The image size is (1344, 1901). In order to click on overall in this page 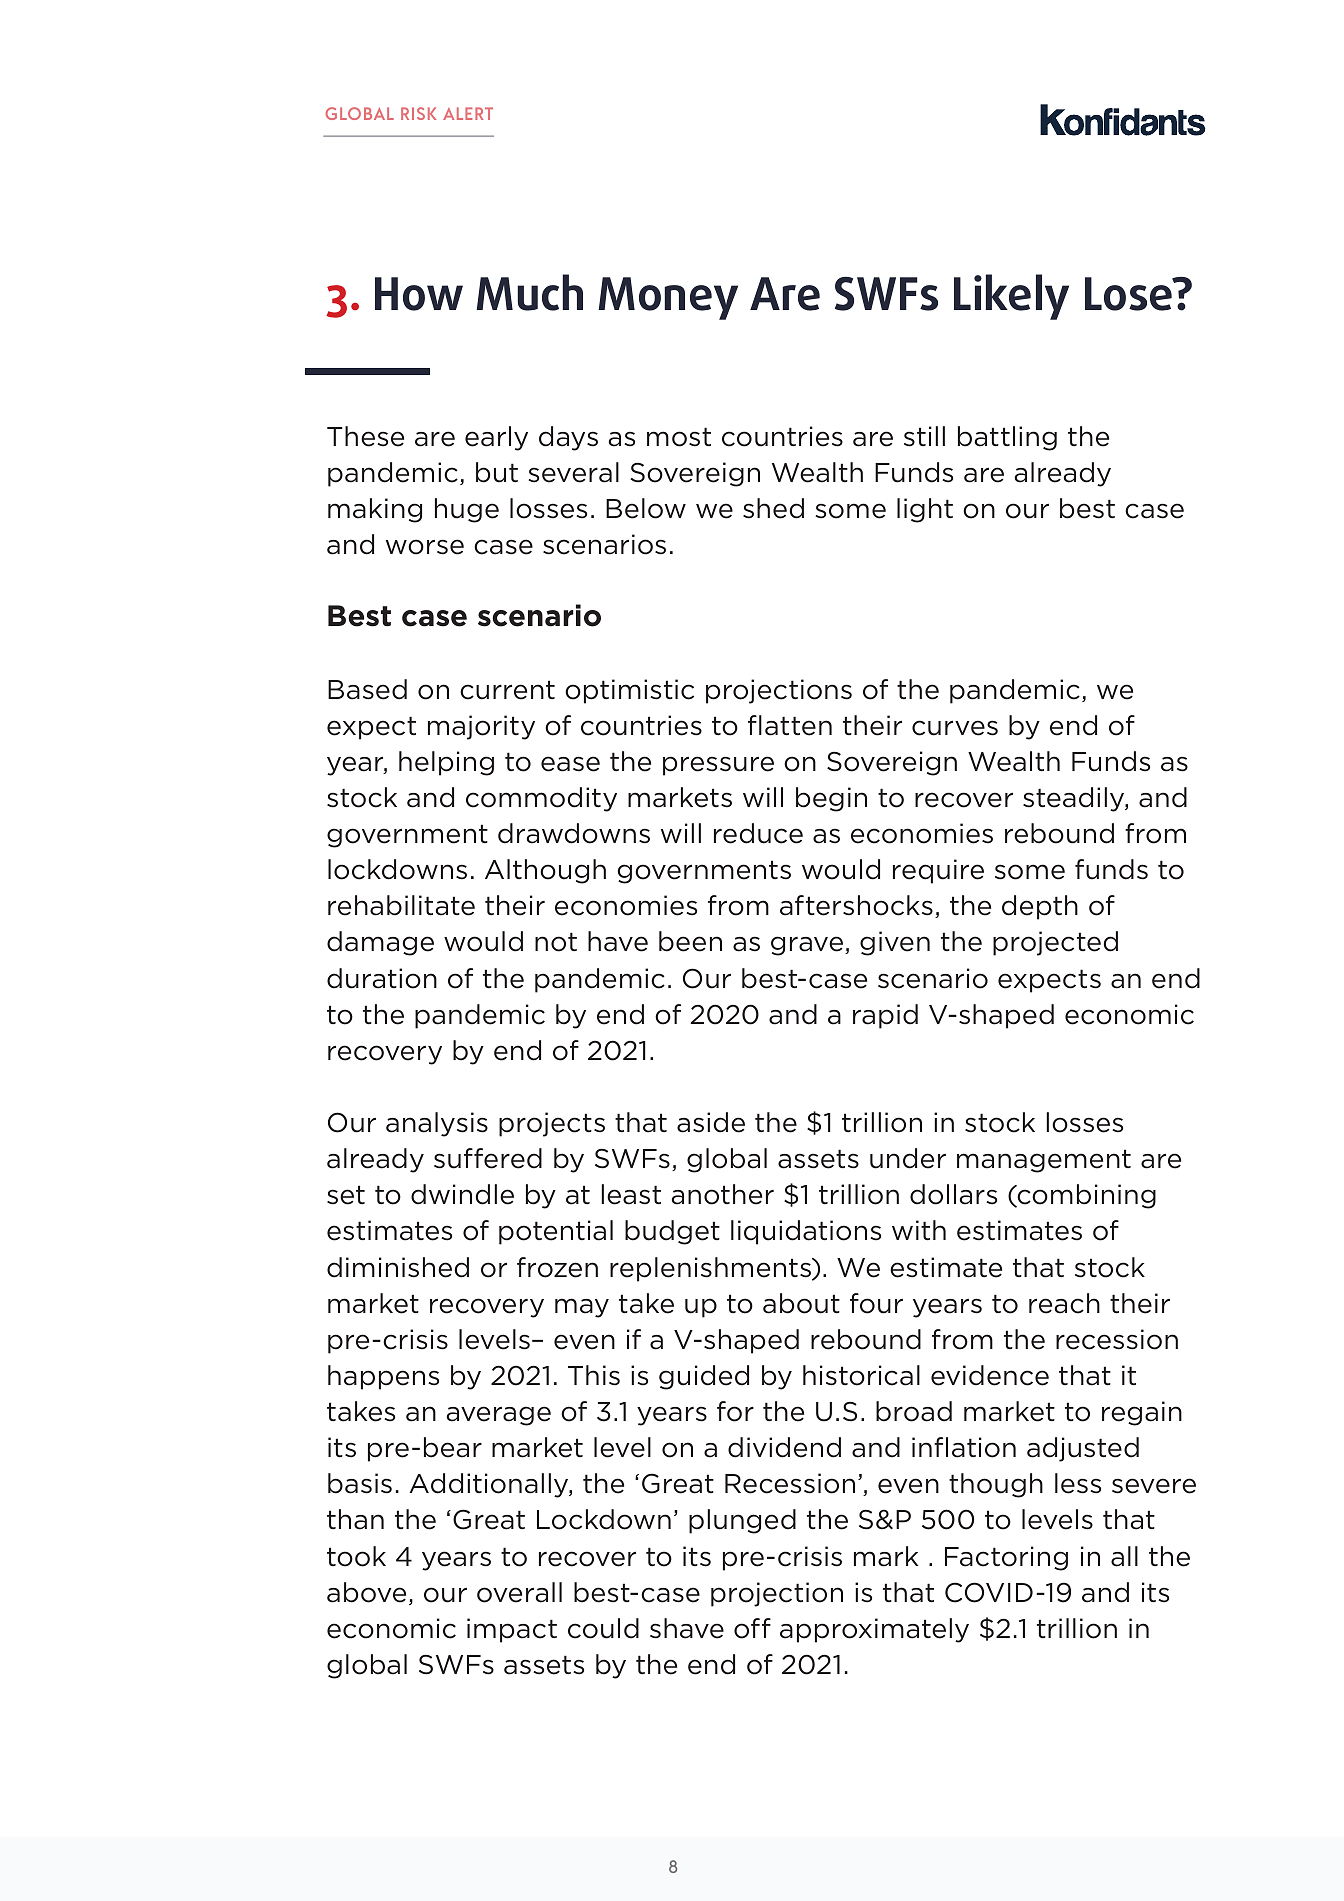, I will do `click(519, 1592)`.
